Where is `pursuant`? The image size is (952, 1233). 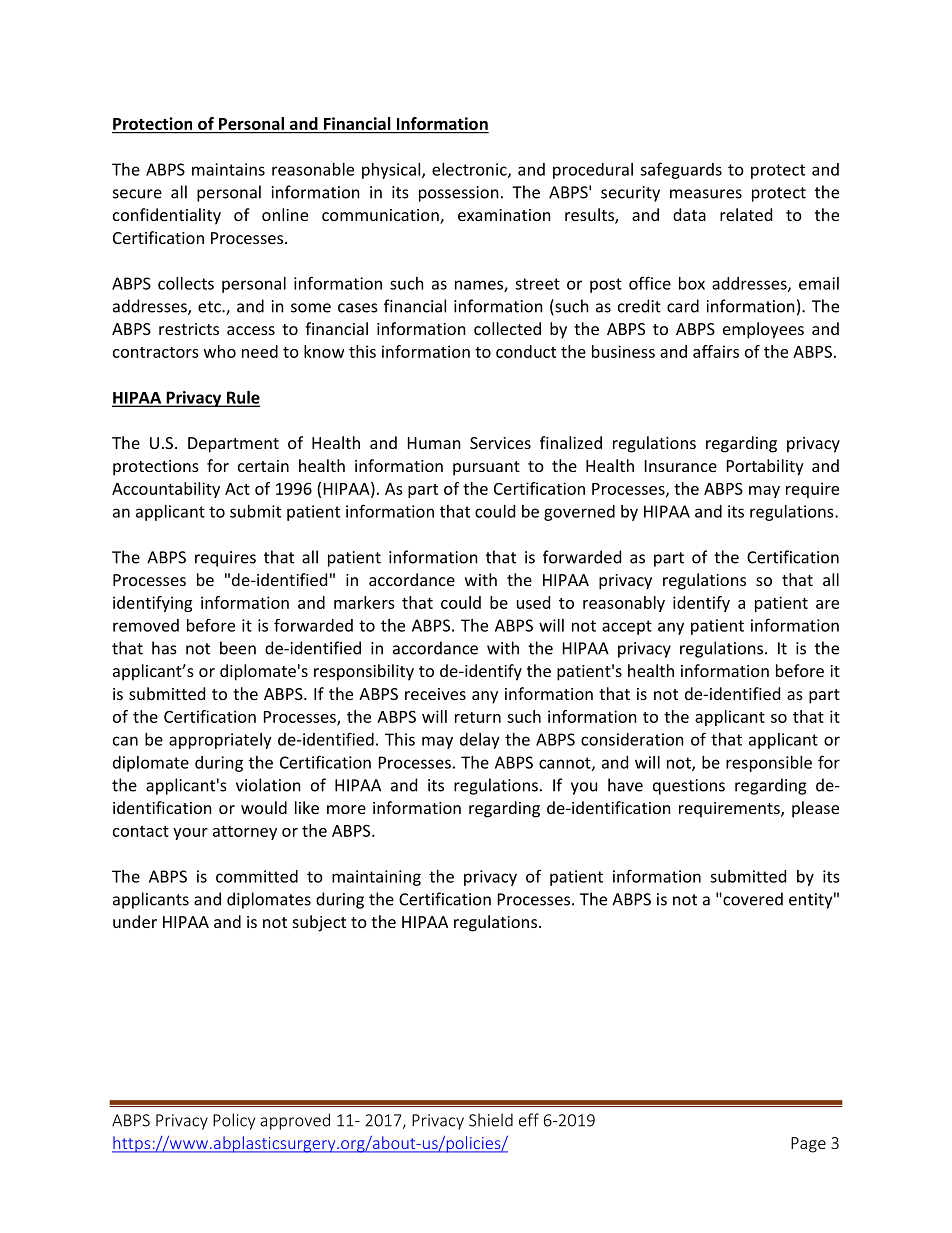
pursuant is located at coordinates (486, 468).
